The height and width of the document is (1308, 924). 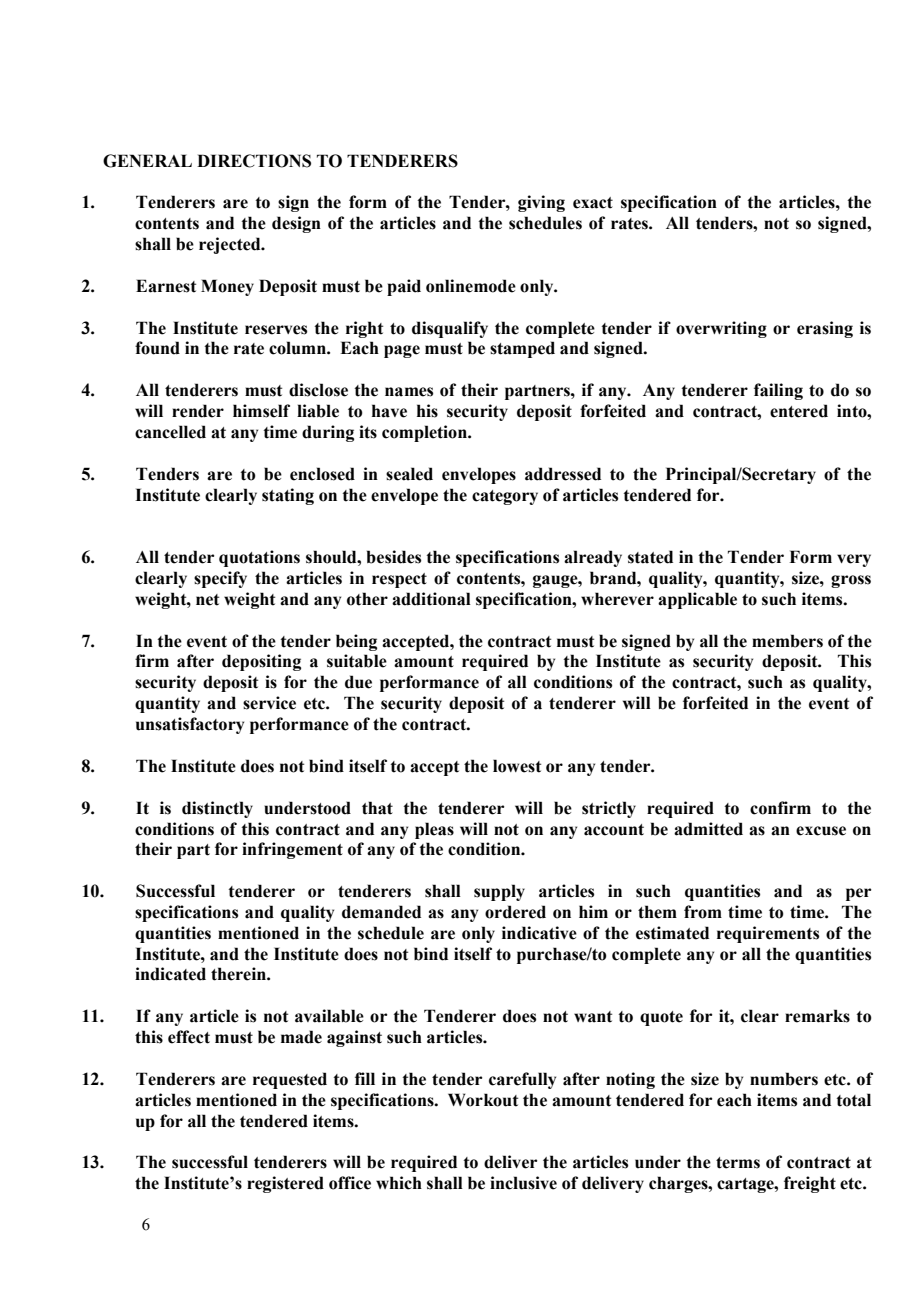 I want to click on excuse, so click(x=821, y=831).
